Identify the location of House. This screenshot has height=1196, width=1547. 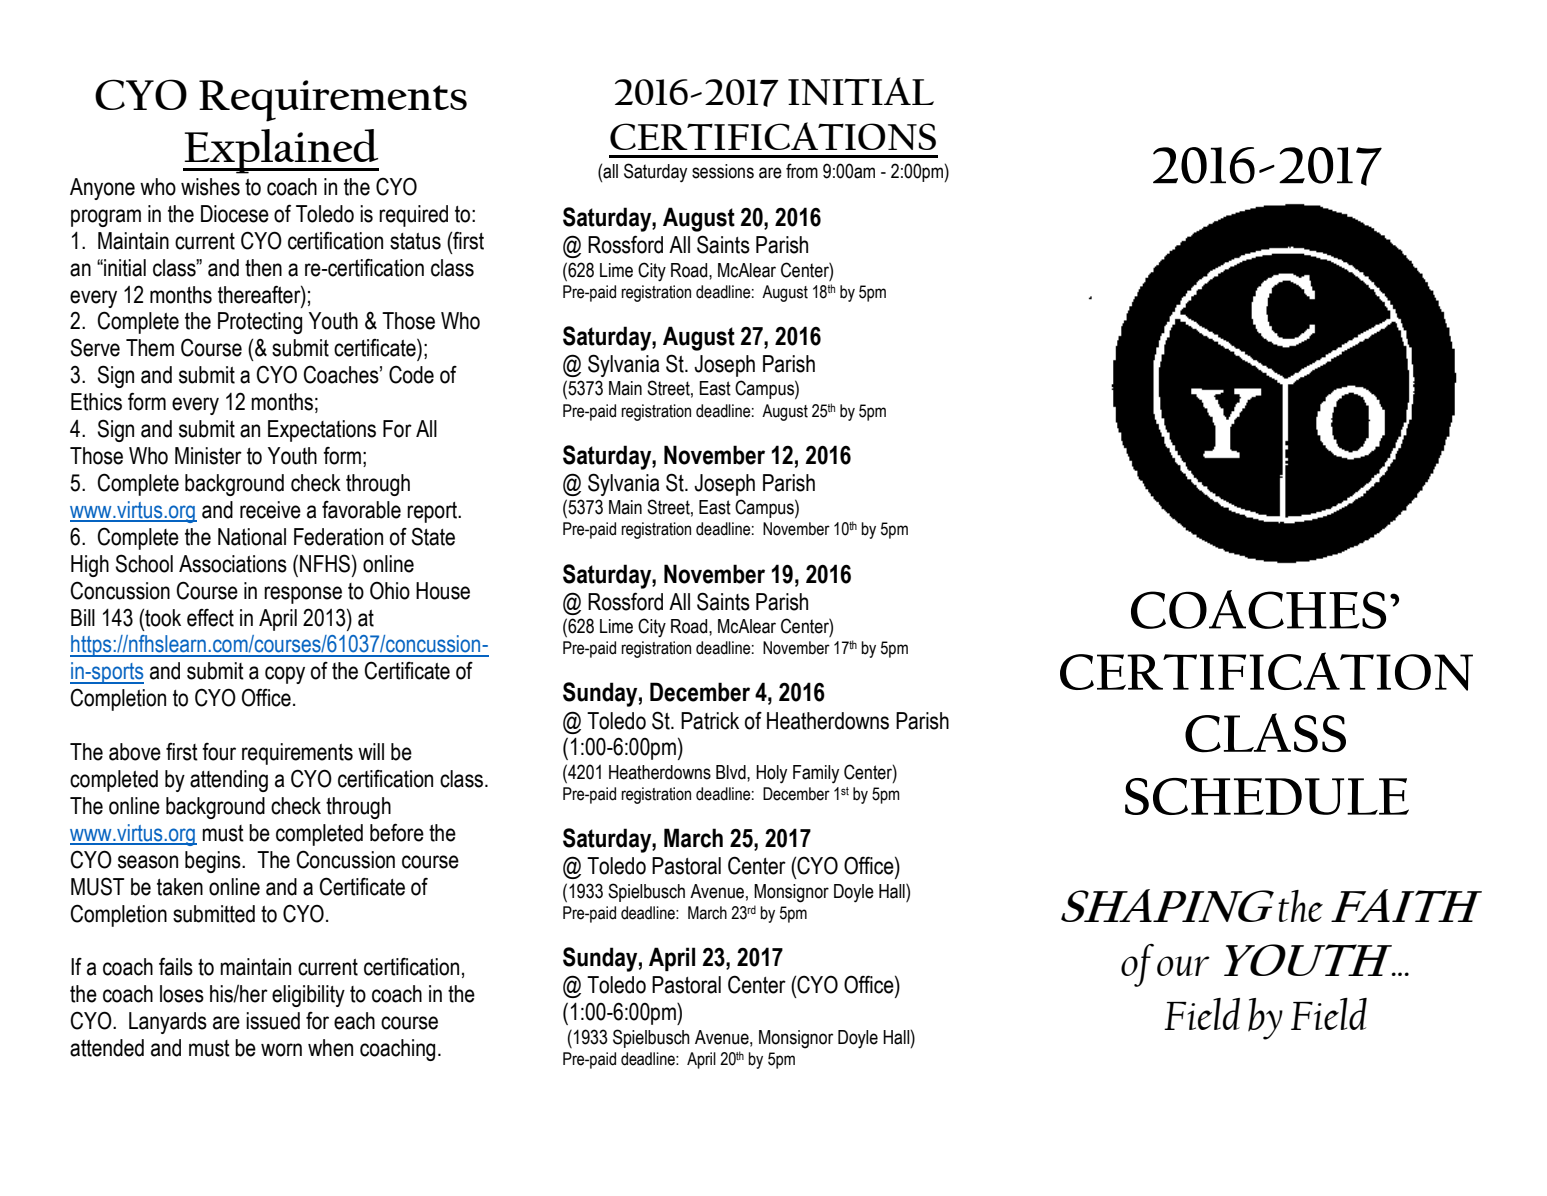
(443, 591).
